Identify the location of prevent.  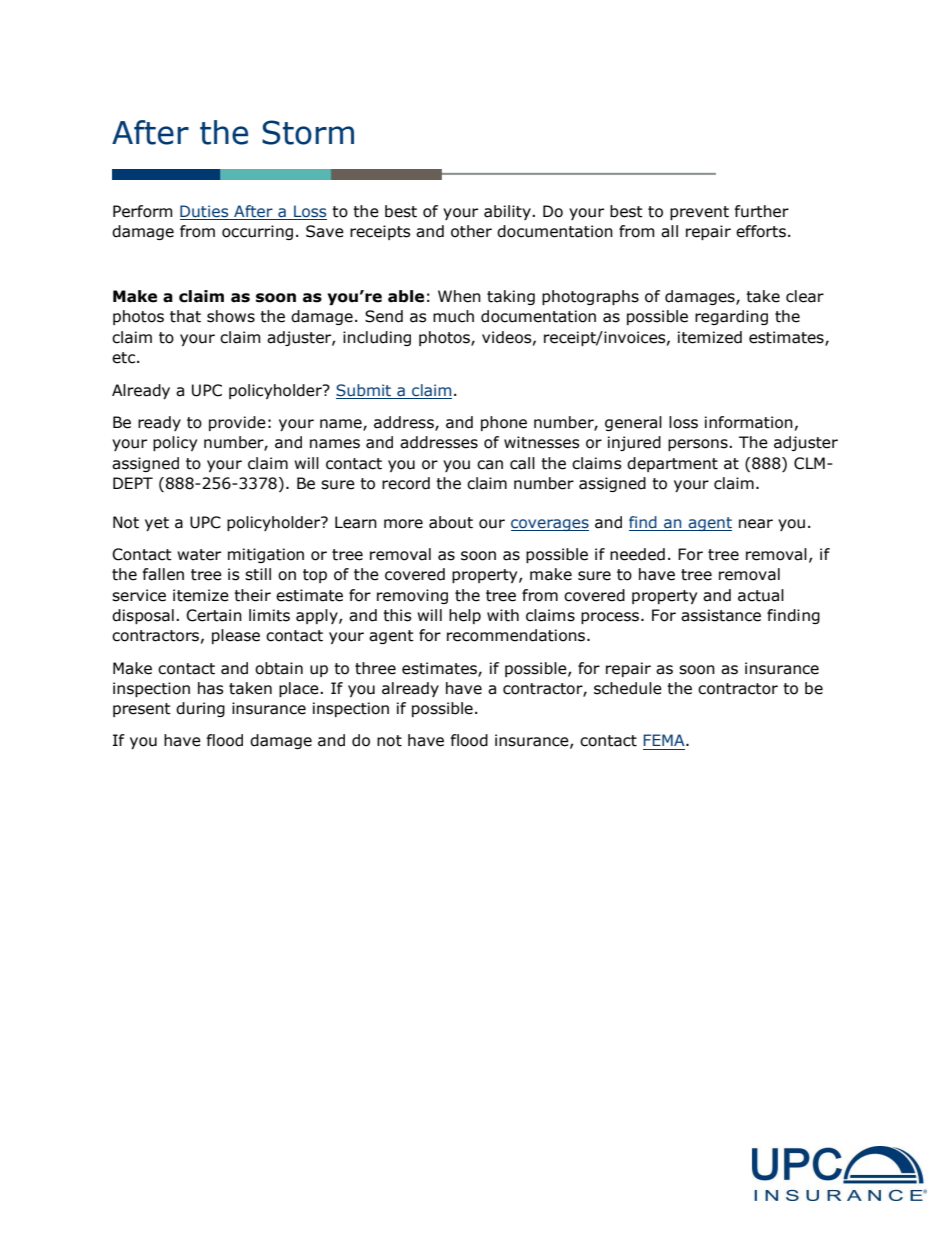
(699, 213).
